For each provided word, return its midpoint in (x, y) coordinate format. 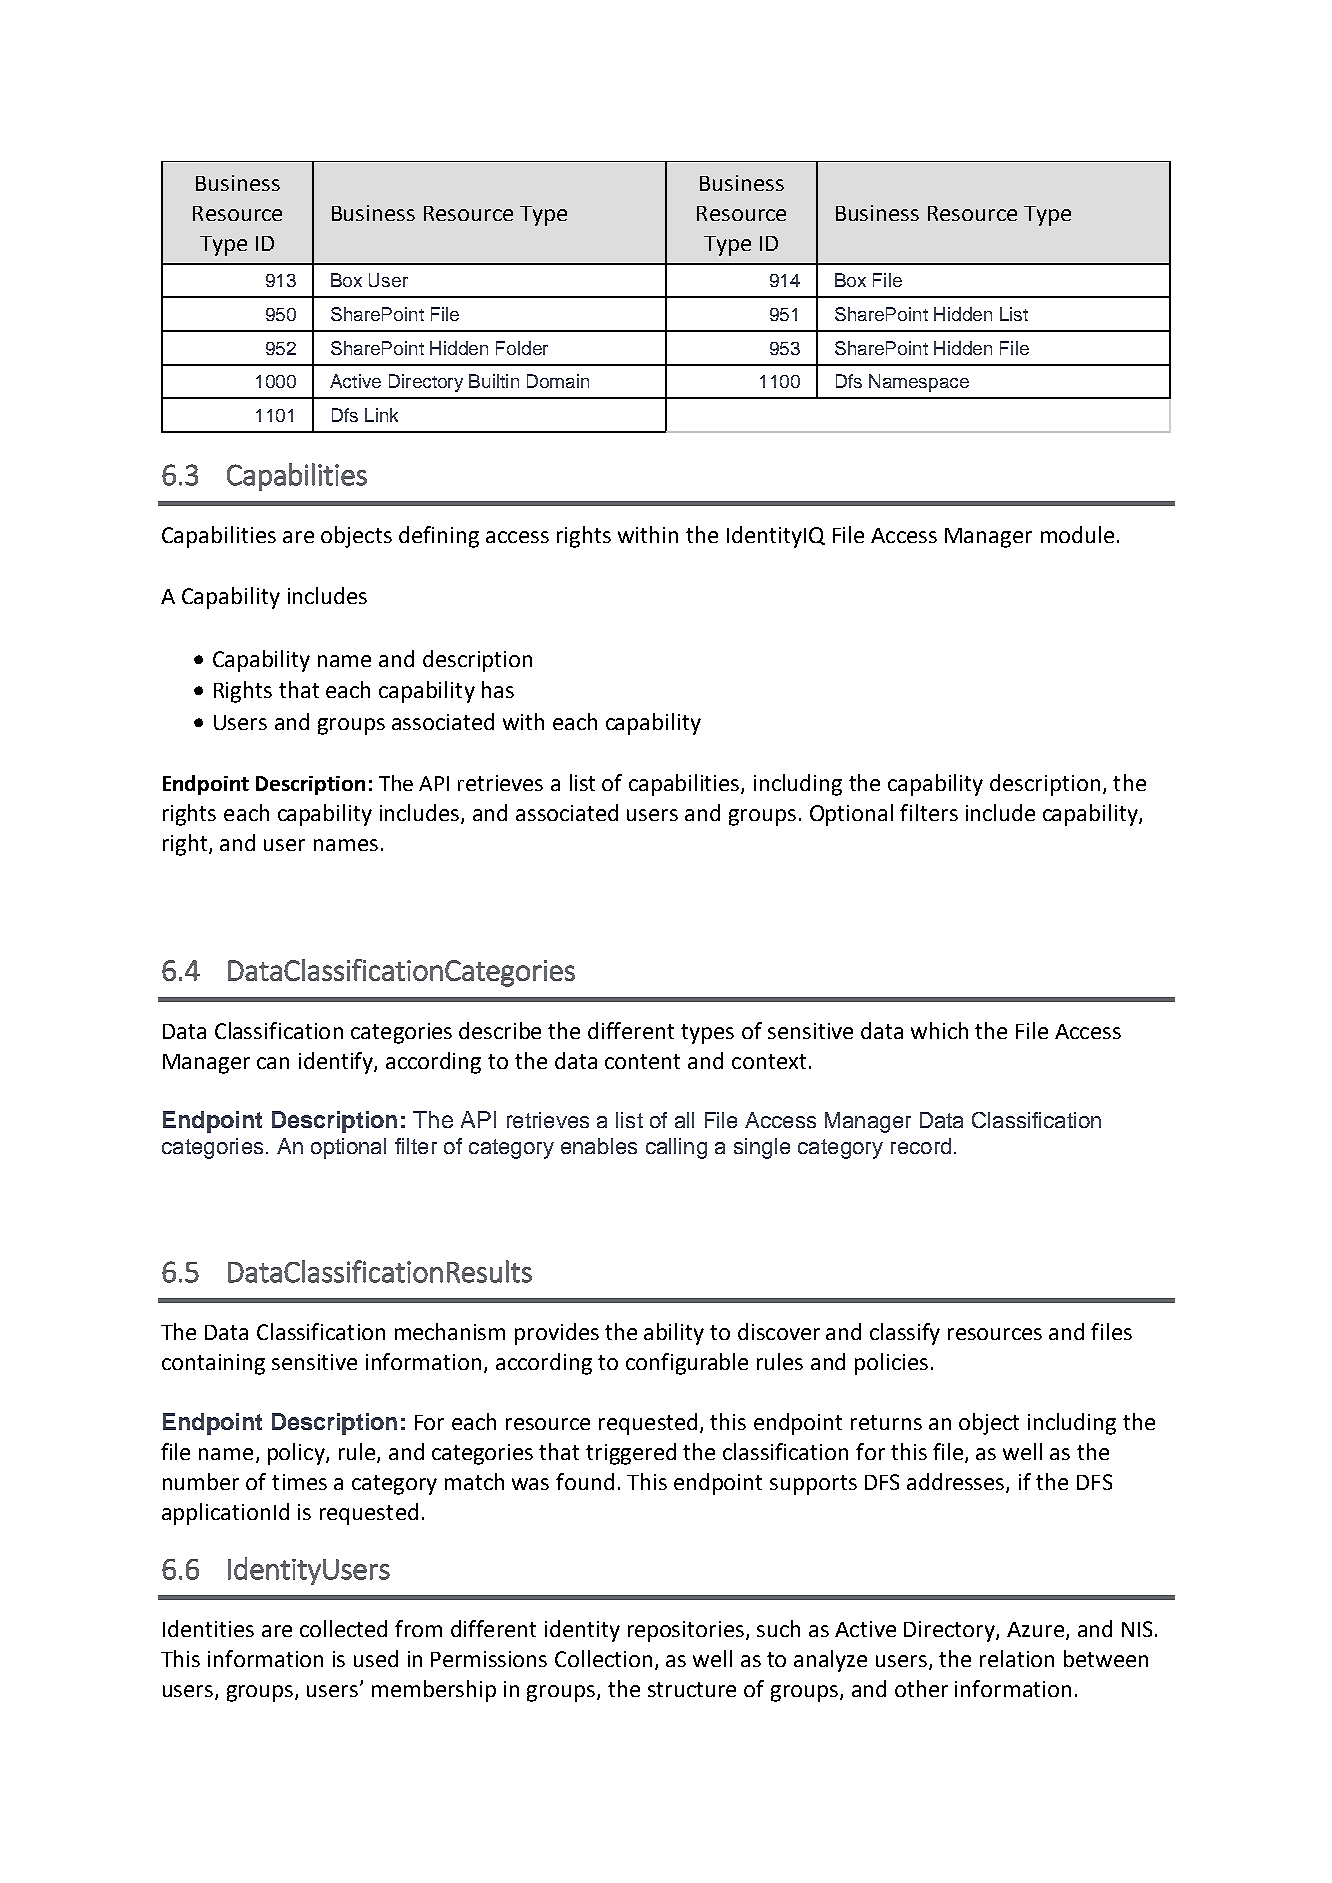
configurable (687, 1364)
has (498, 689)
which (939, 1030)
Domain (558, 381)
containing (213, 1364)
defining (439, 537)
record (921, 1146)
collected (343, 1628)
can (273, 1063)
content (642, 1061)
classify (905, 1334)
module (1077, 534)
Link (381, 415)
